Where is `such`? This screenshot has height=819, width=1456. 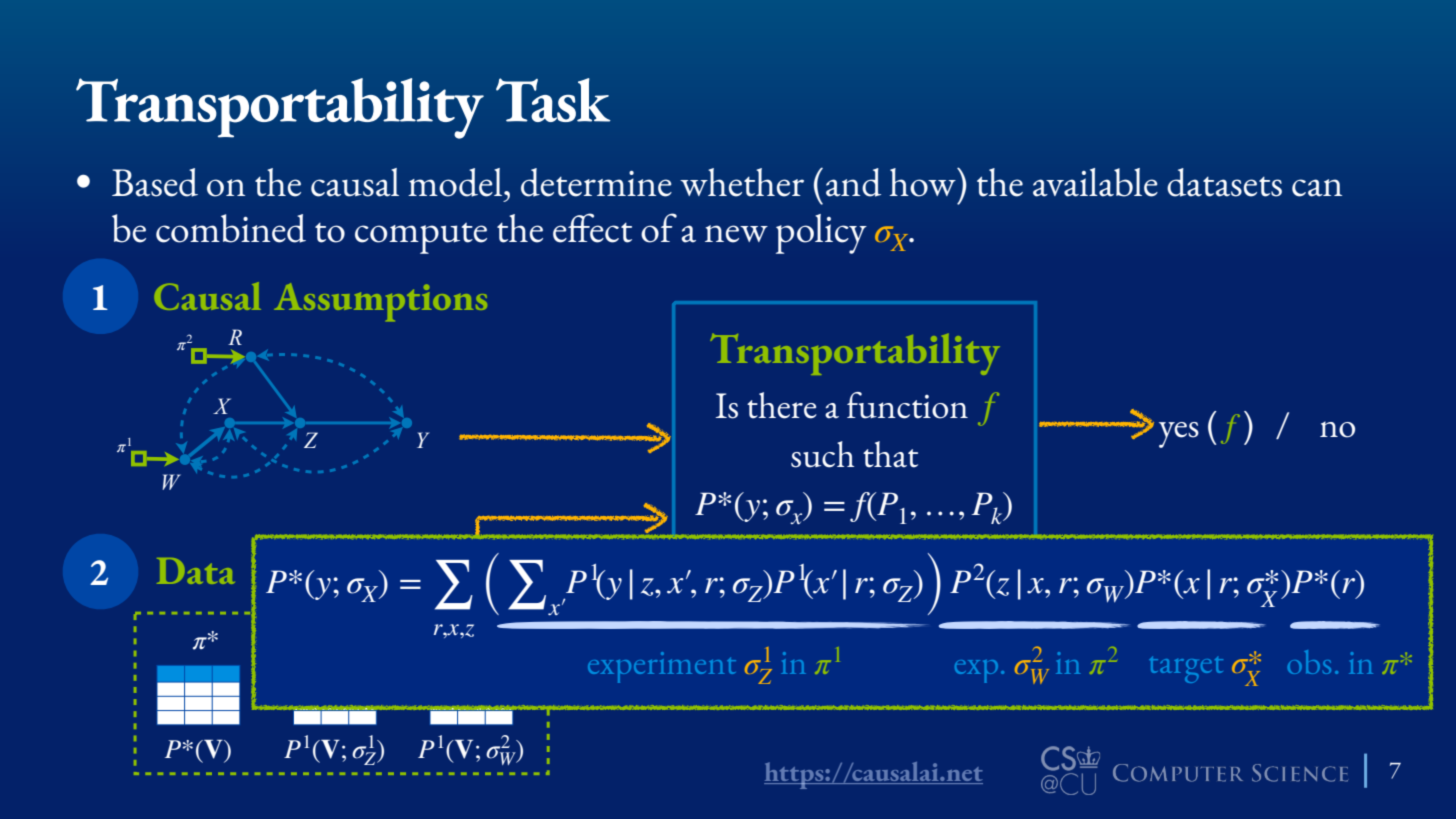 such is located at coordinates (822, 454).
